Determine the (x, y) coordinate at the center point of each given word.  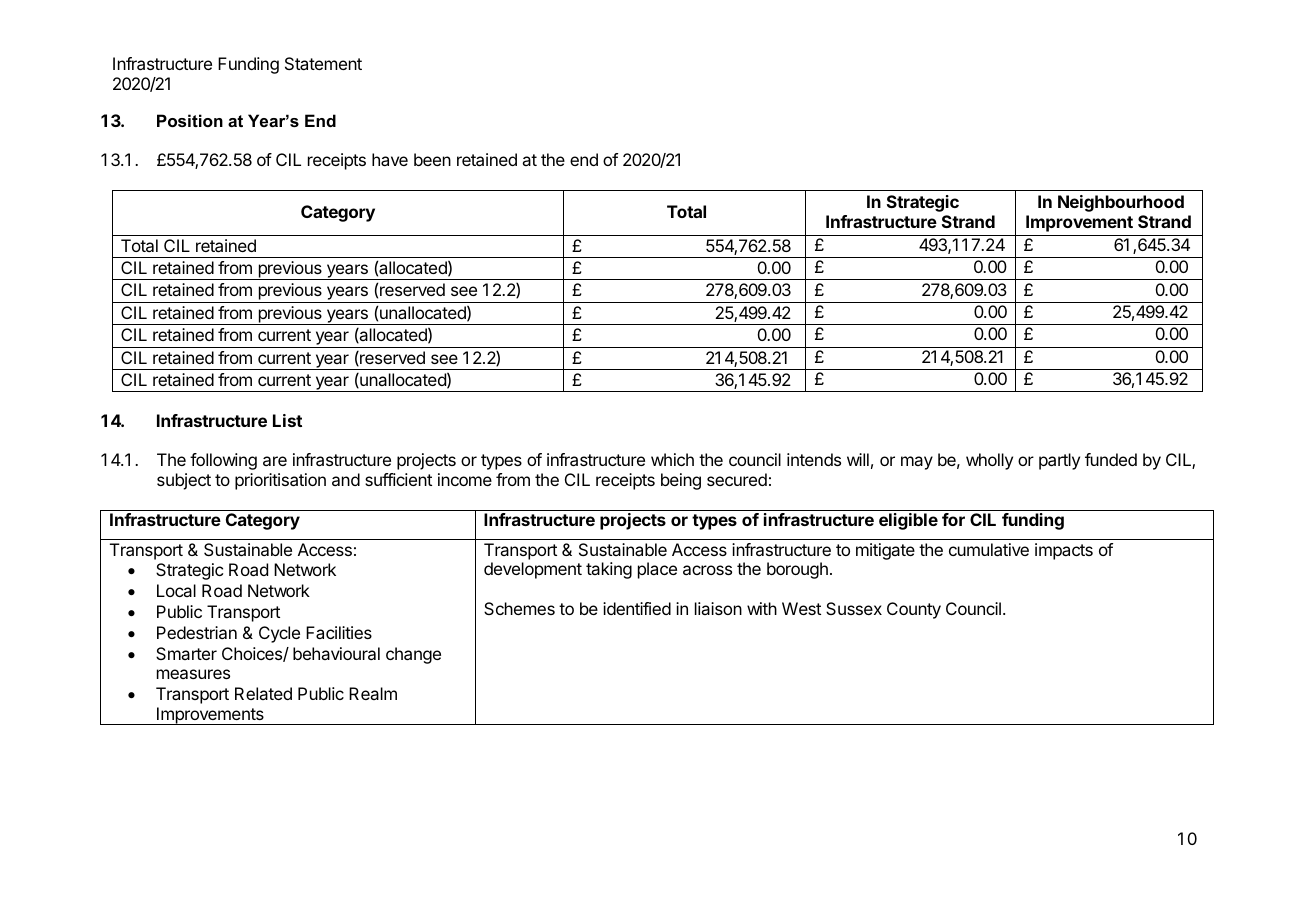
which (672, 459)
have (390, 159)
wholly (989, 461)
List (287, 420)
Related (263, 693)
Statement (323, 63)
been (432, 159)
